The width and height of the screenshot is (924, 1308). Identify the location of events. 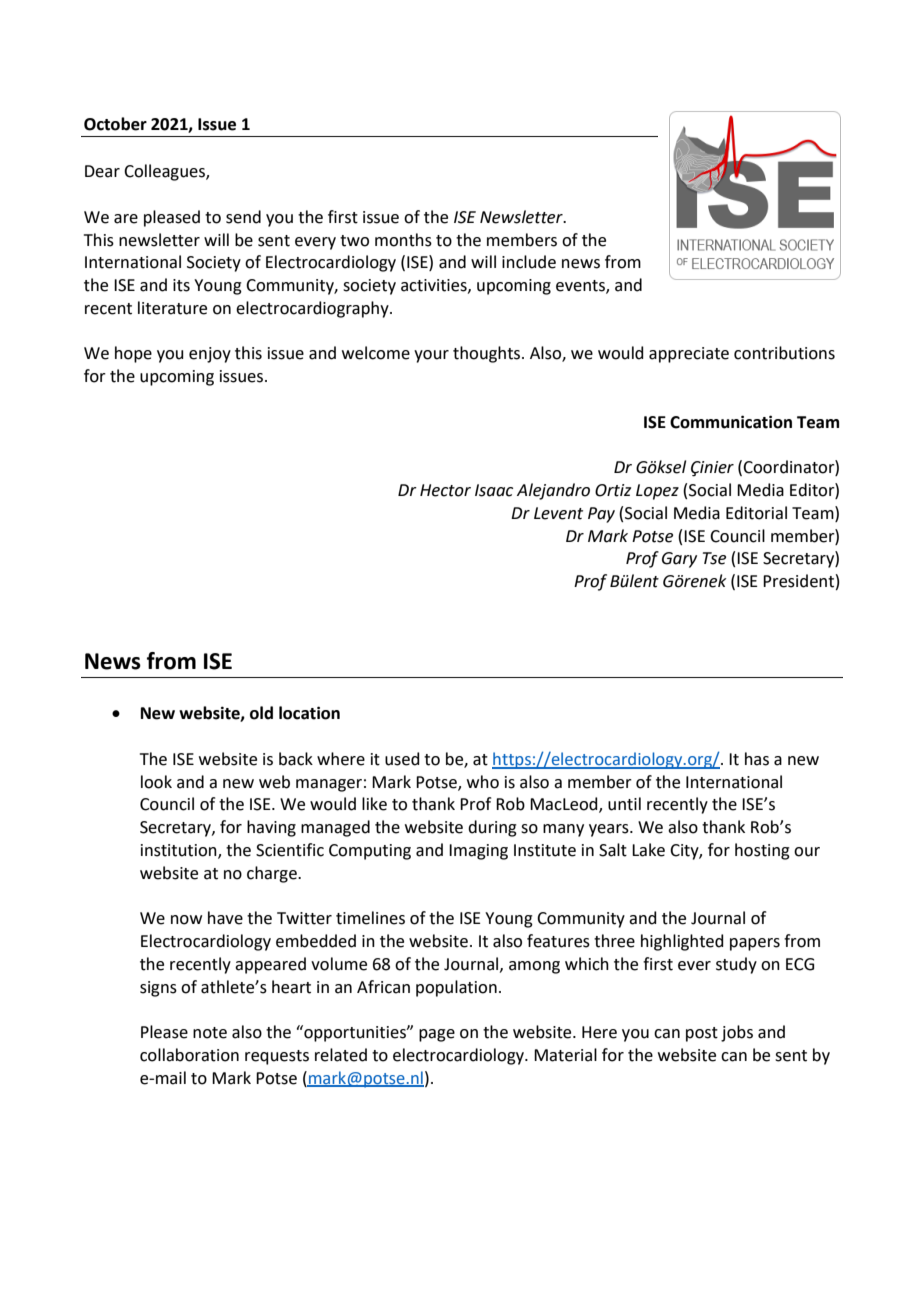
(581, 287).
